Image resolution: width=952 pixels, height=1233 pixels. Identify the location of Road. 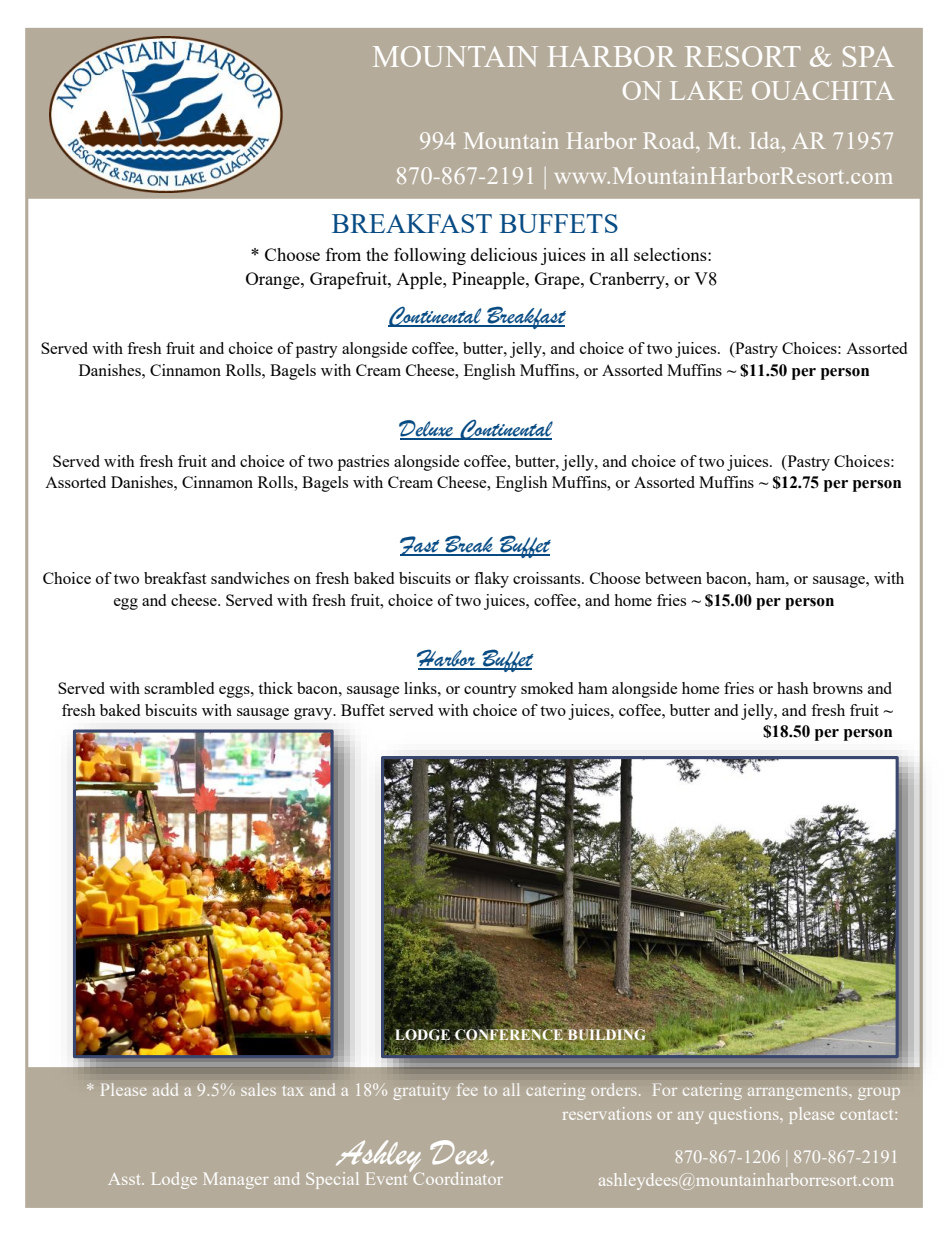
(670, 140).
